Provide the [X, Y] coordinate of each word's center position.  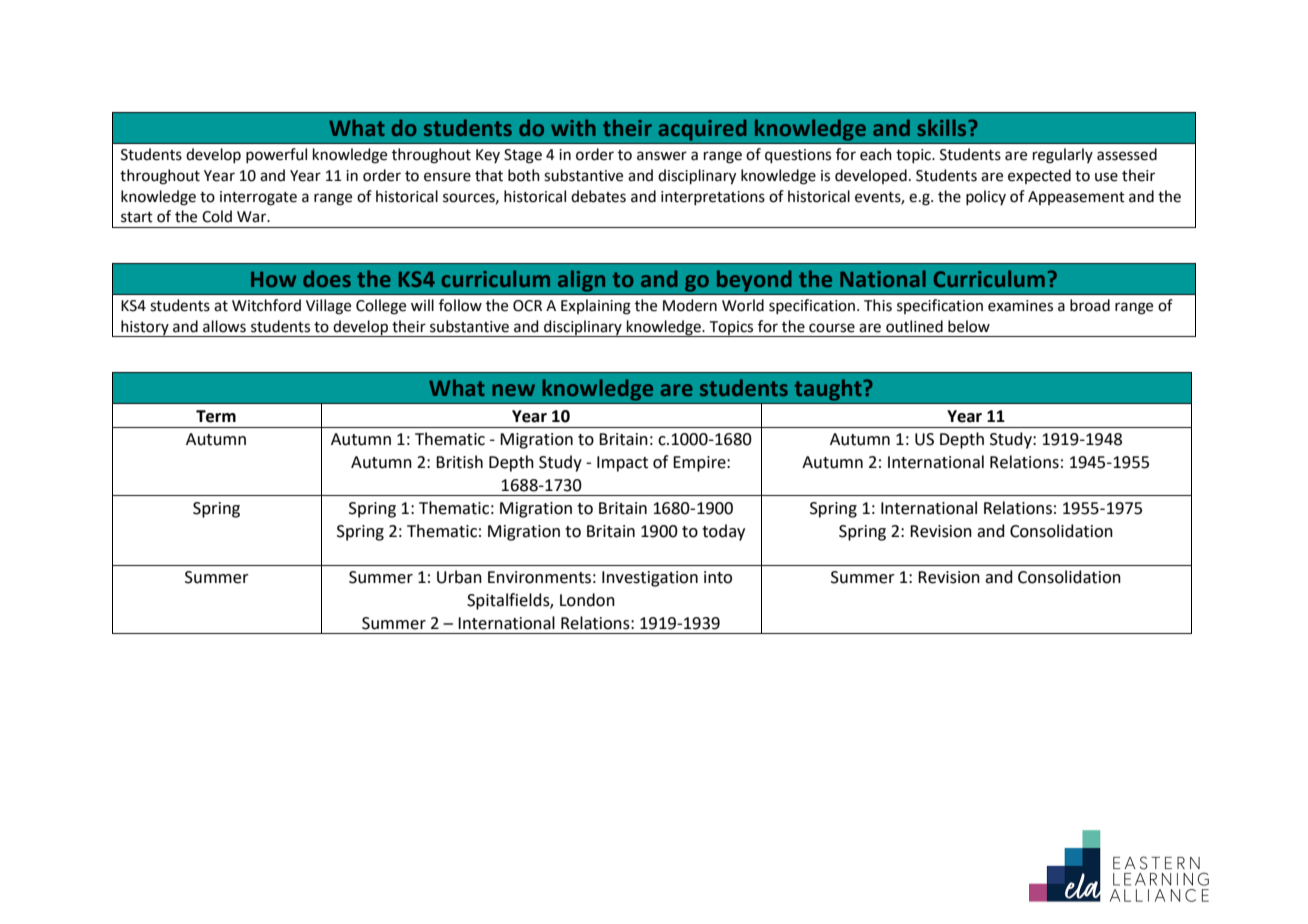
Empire [700, 464]
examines [1020, 306]
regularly [1063, 156]
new [513, 390]
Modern [690, 305]
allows [224, 326]
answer [662, 156]
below [969, 326]
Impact [622, 464]
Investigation [650, 579]
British [459, 462]
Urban [459, 577]
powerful [276, 155]
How [273, 279]
